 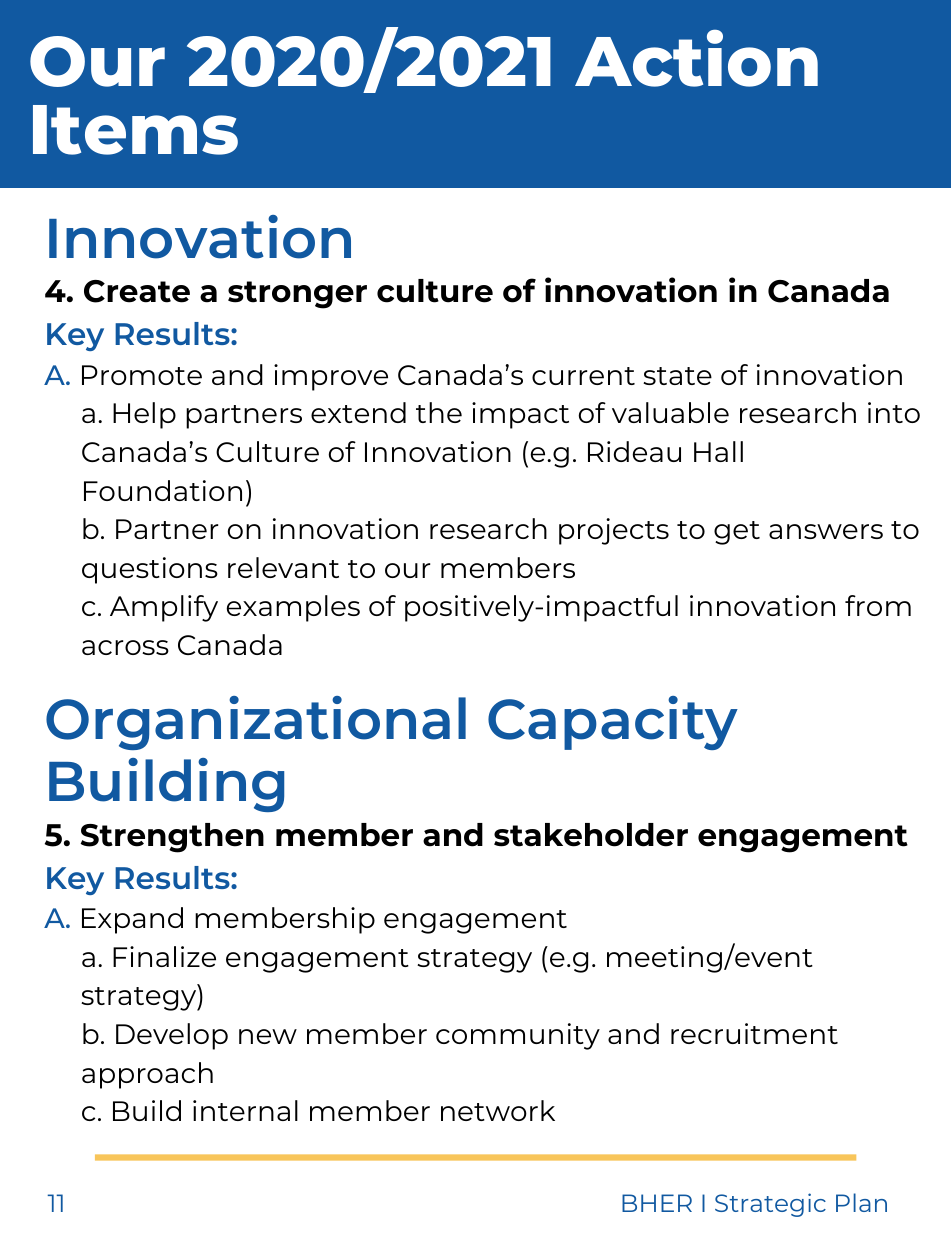 What do you see at coordinates (770, 1205) in the screenshot?
I see `Strategic` at bounding box center [770, 1205].
